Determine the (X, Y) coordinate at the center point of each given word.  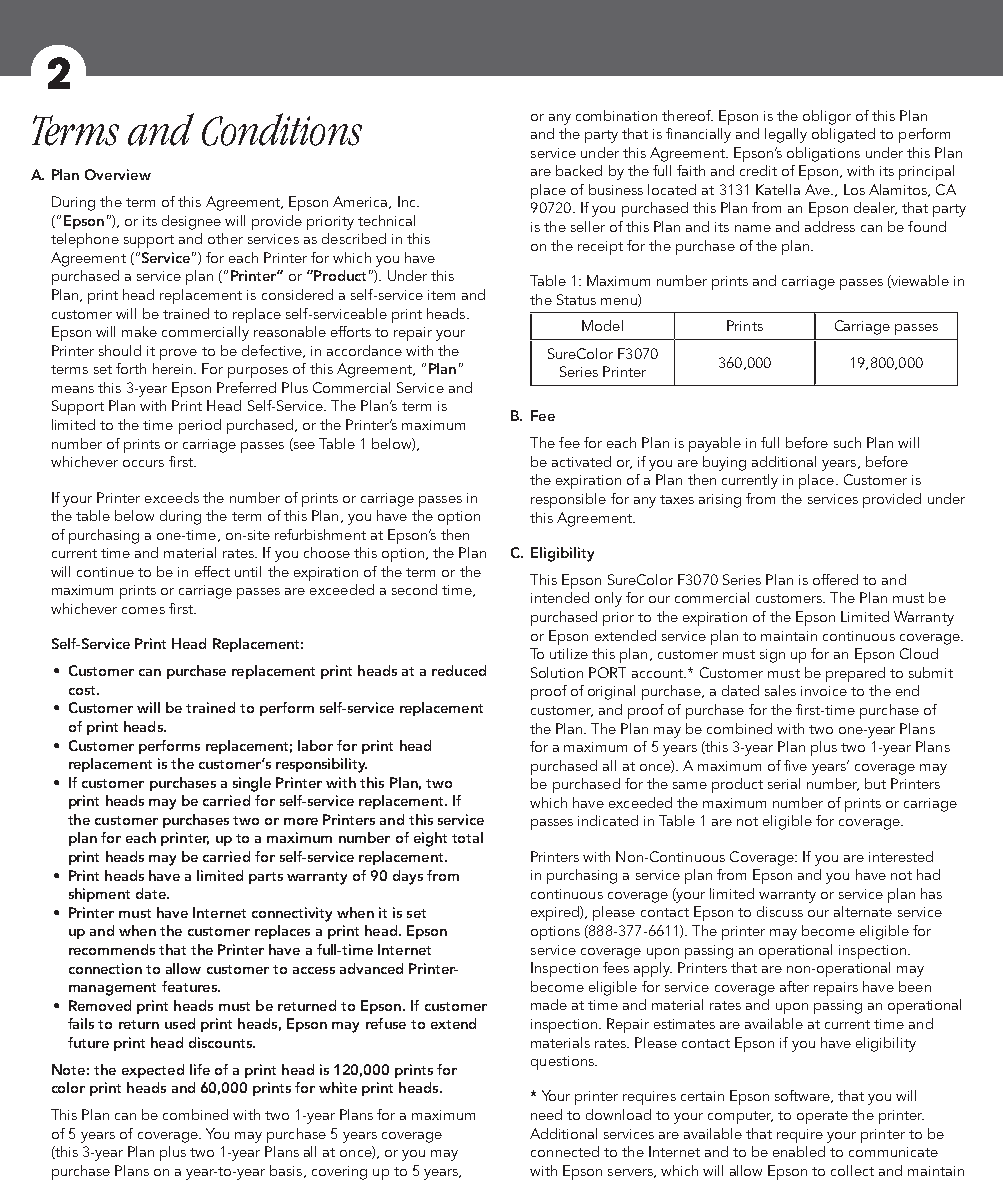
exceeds (172, 497)
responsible (568, 500)
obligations (823, 154)
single (252, 784)
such (847, 442)
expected (153, 1071)
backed (579, 170)
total (467, 837)
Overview (118, 174)
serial (784, 783)
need (546, 1114)
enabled (799, 1151)
